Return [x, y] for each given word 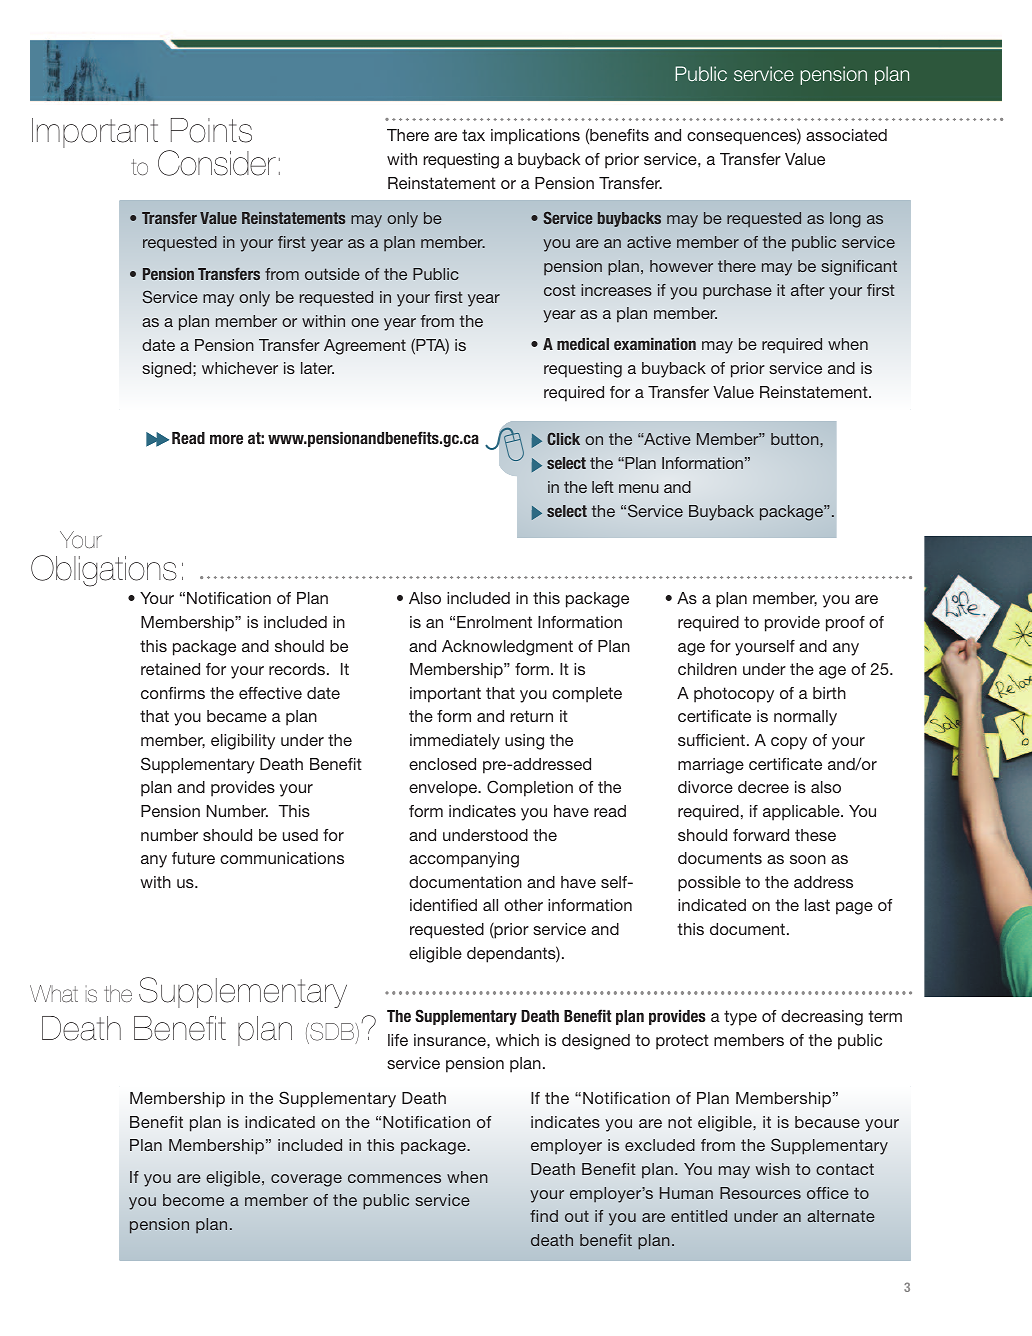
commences [394, 1178]
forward [761, 835]
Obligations [104, 571]
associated [846, 135]
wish [772, 1169]
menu [639, 488]
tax [473, 135]
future [193, 858]
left [603, 487]
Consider [217, 163]
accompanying [464, 860]
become [193, 1200]
